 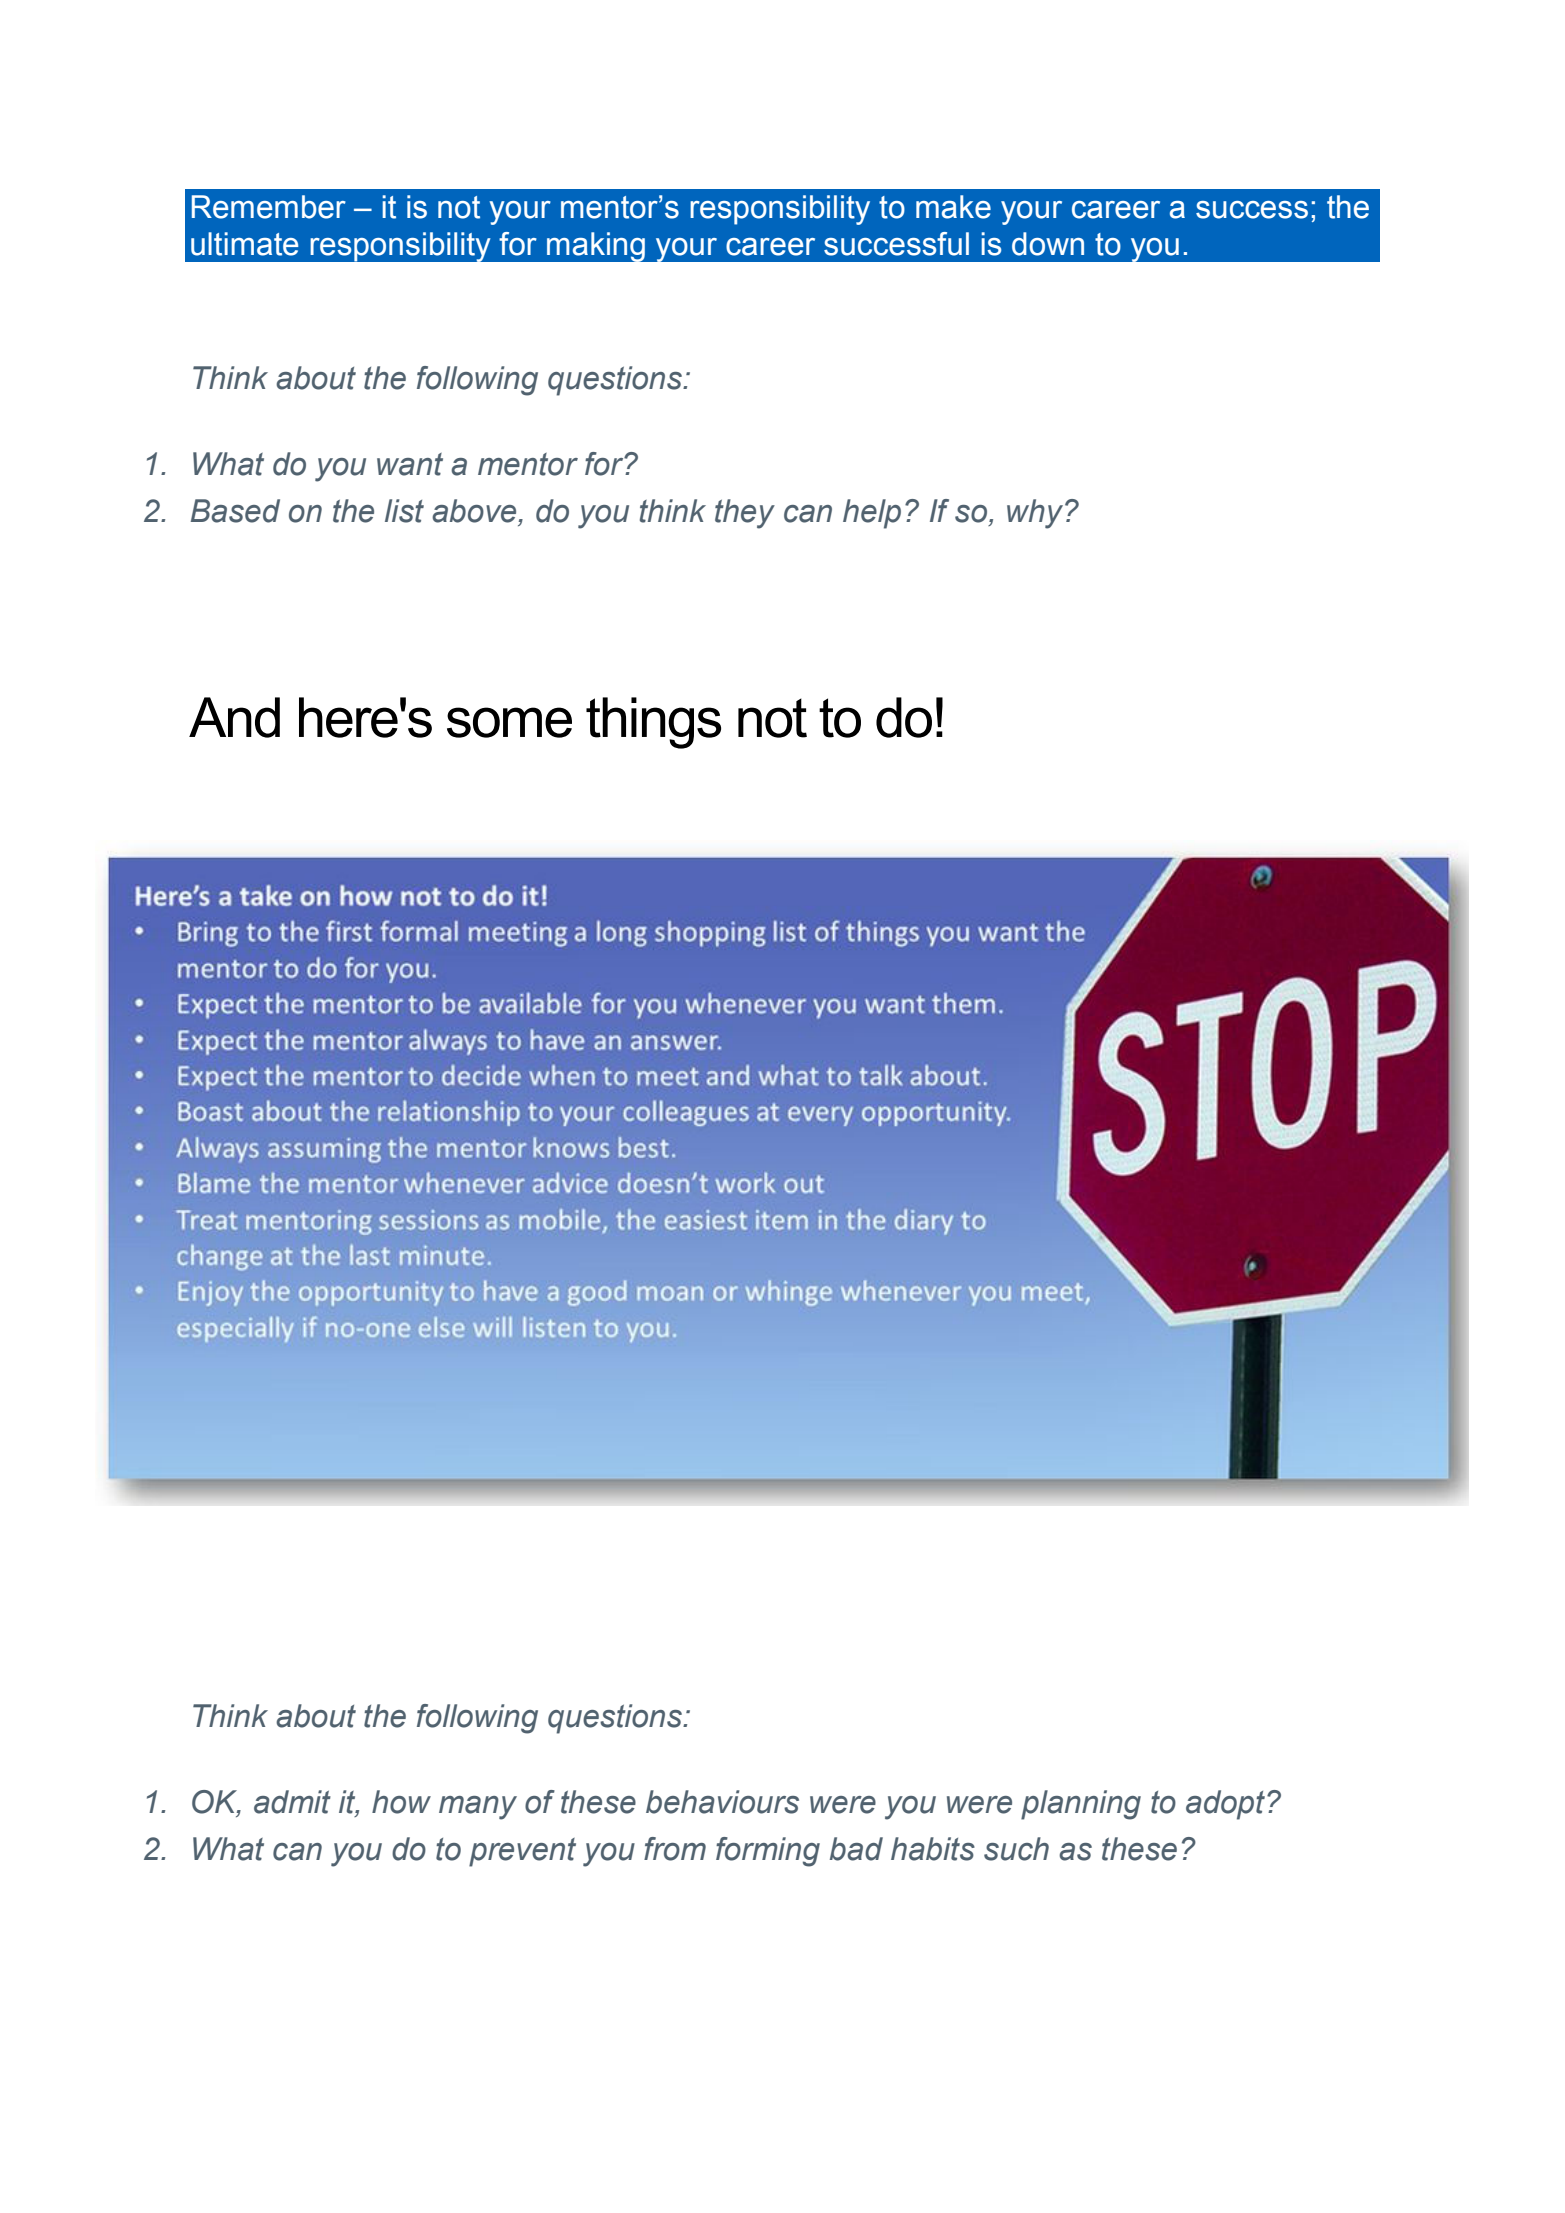 What do you see at coordinates (745, 514) in the screenshot?
I see `they` at bounding box center [745, 514].
